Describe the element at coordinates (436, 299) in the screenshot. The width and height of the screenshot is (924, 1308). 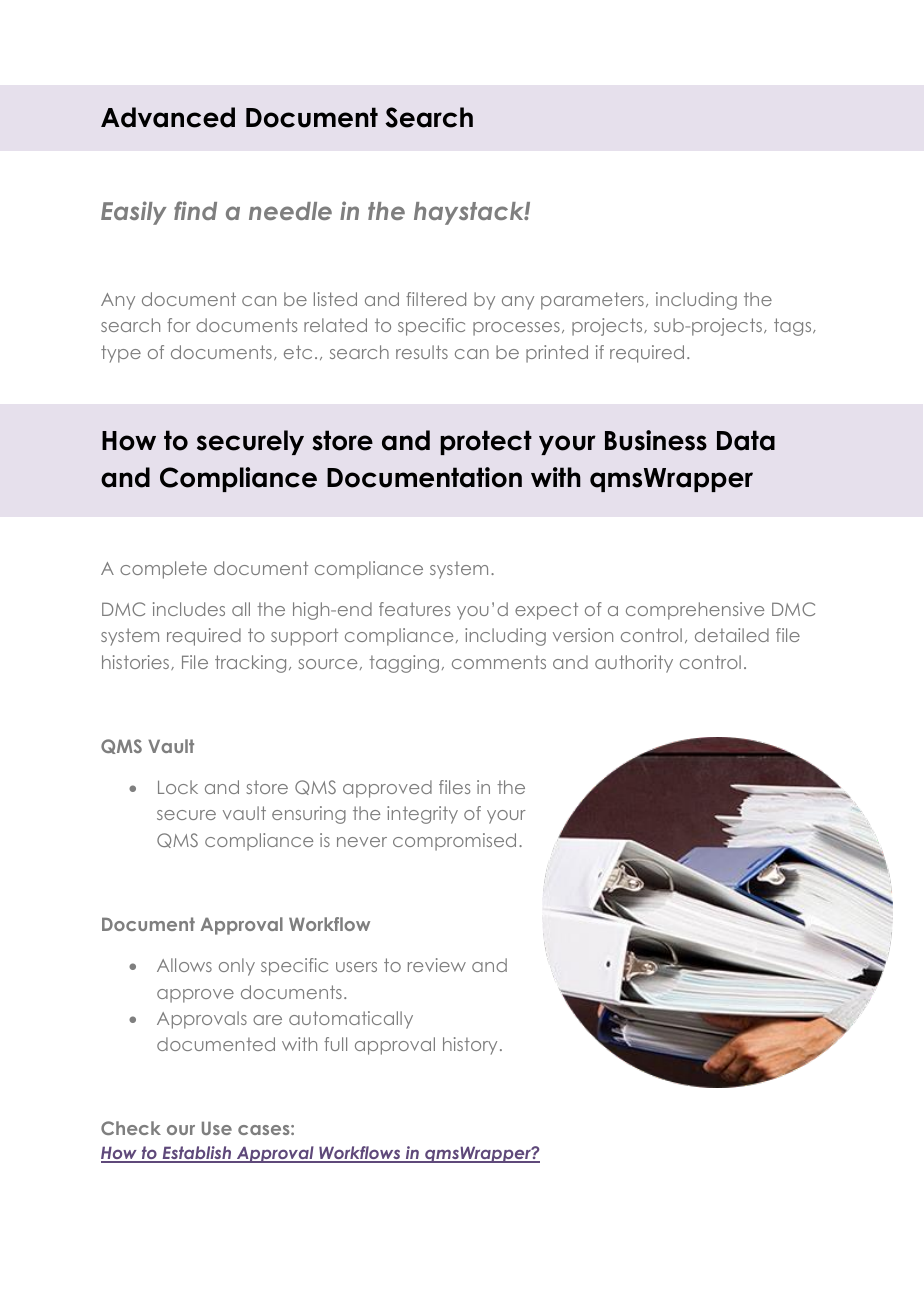
I see `filtered` at that location.
